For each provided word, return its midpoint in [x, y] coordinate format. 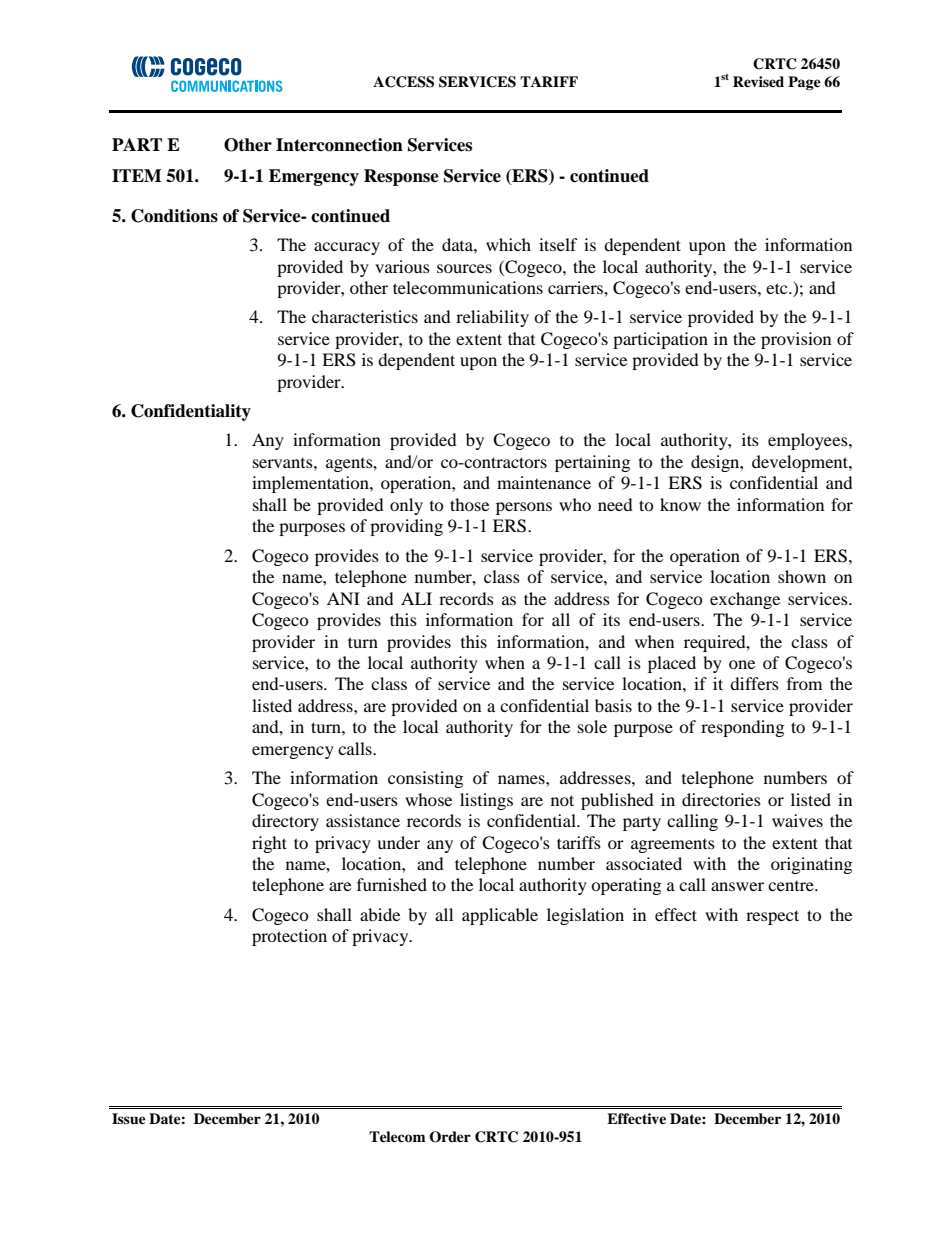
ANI [343, 598]
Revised [758, 81]
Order [450, 1137]
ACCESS [403, 82]
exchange [745, 600]
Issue [129, 1118]
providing [406, 527]
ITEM [137, 175]
